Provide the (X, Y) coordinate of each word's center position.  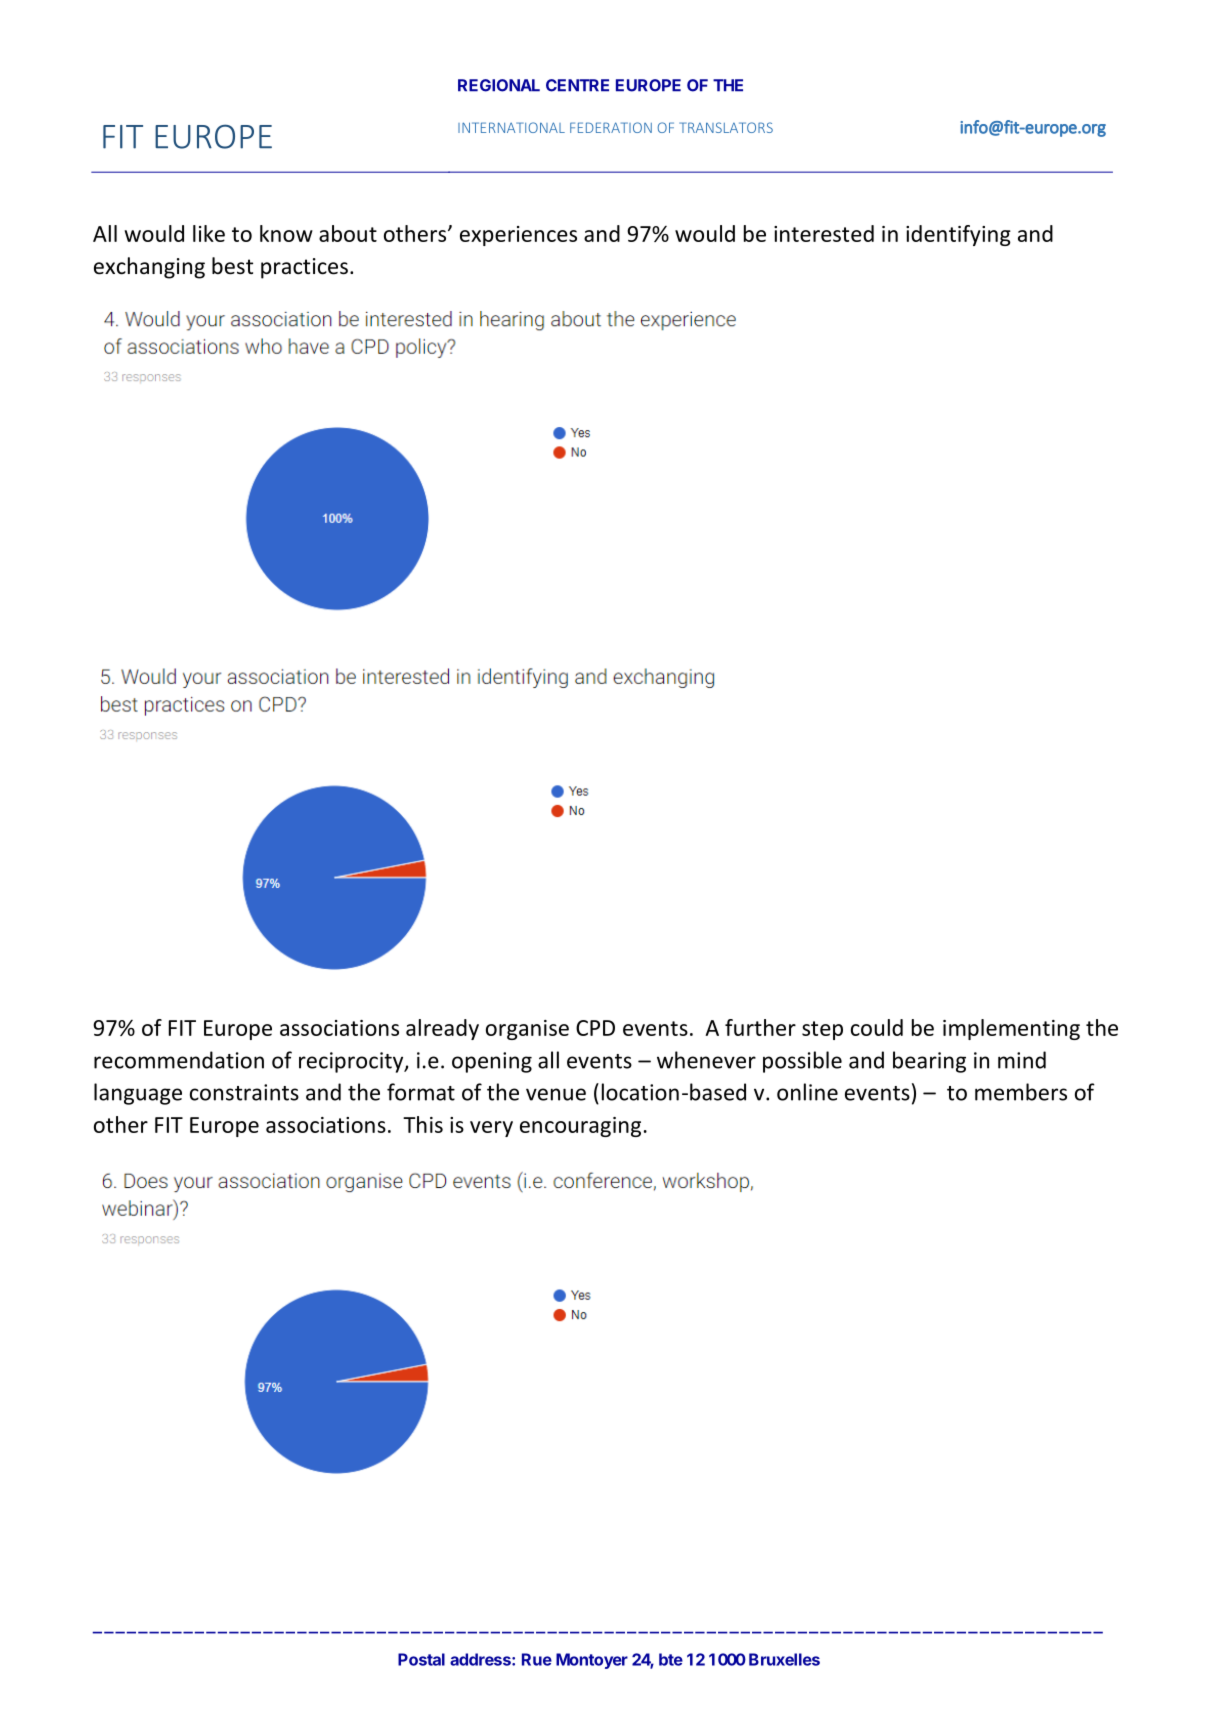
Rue (537, 1659)
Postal (421, 1659)
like (209, 233)
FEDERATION (611, 127)
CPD (595, 1028)
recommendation (179, 1060)
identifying (958, 235)
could (877, 1027)
